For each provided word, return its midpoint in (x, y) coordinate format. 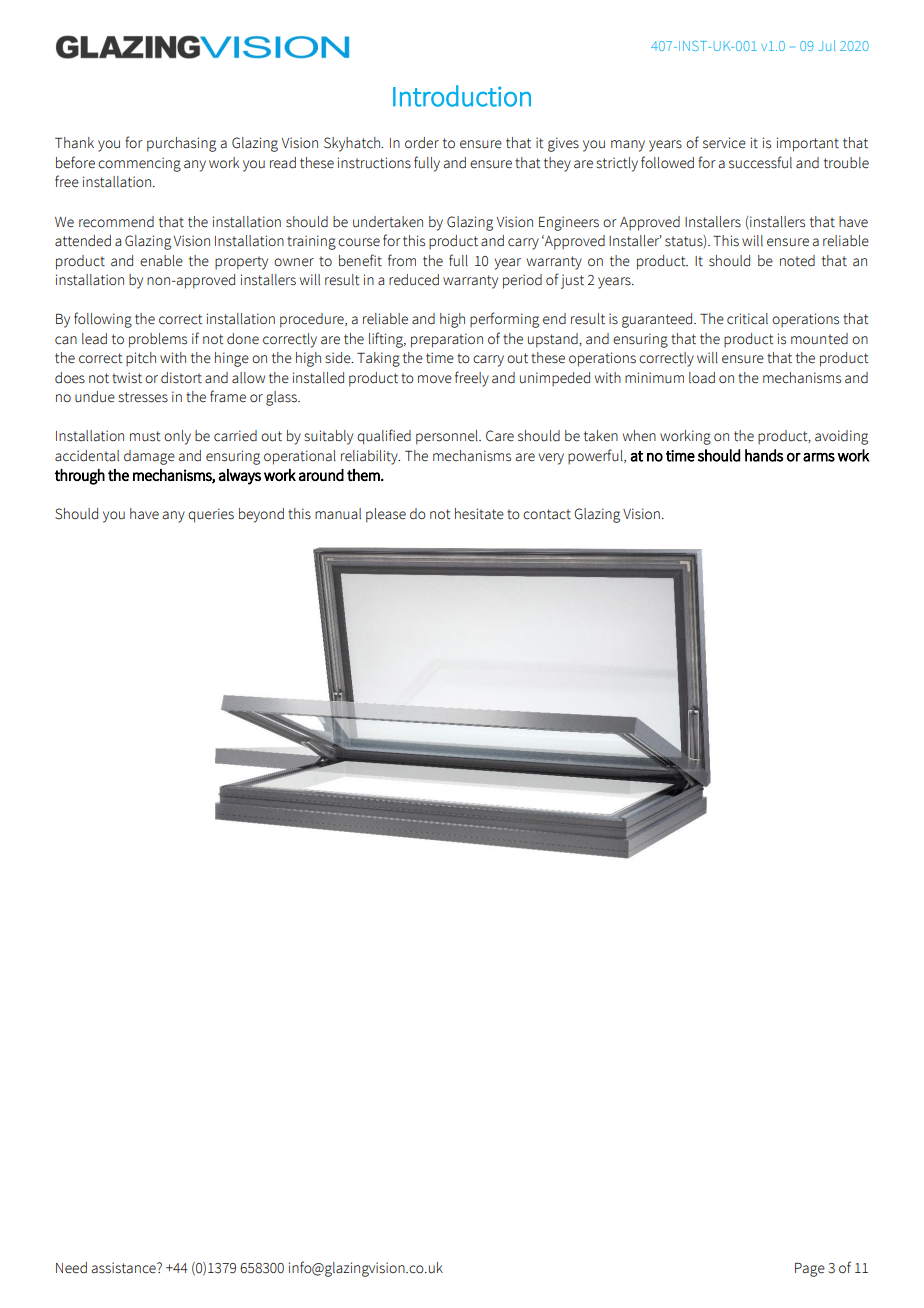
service (724, 143)
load (702, 378)
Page (810, 1270)
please (386, 515)
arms (819, 457)
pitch (141, 359)
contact (547, 514)
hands (764, 455)
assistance (125, 1268)
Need (71, 1268)
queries (211, 515)
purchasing (181, 144)
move (435, 379)
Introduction (462, 96)
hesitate (479, 514)
